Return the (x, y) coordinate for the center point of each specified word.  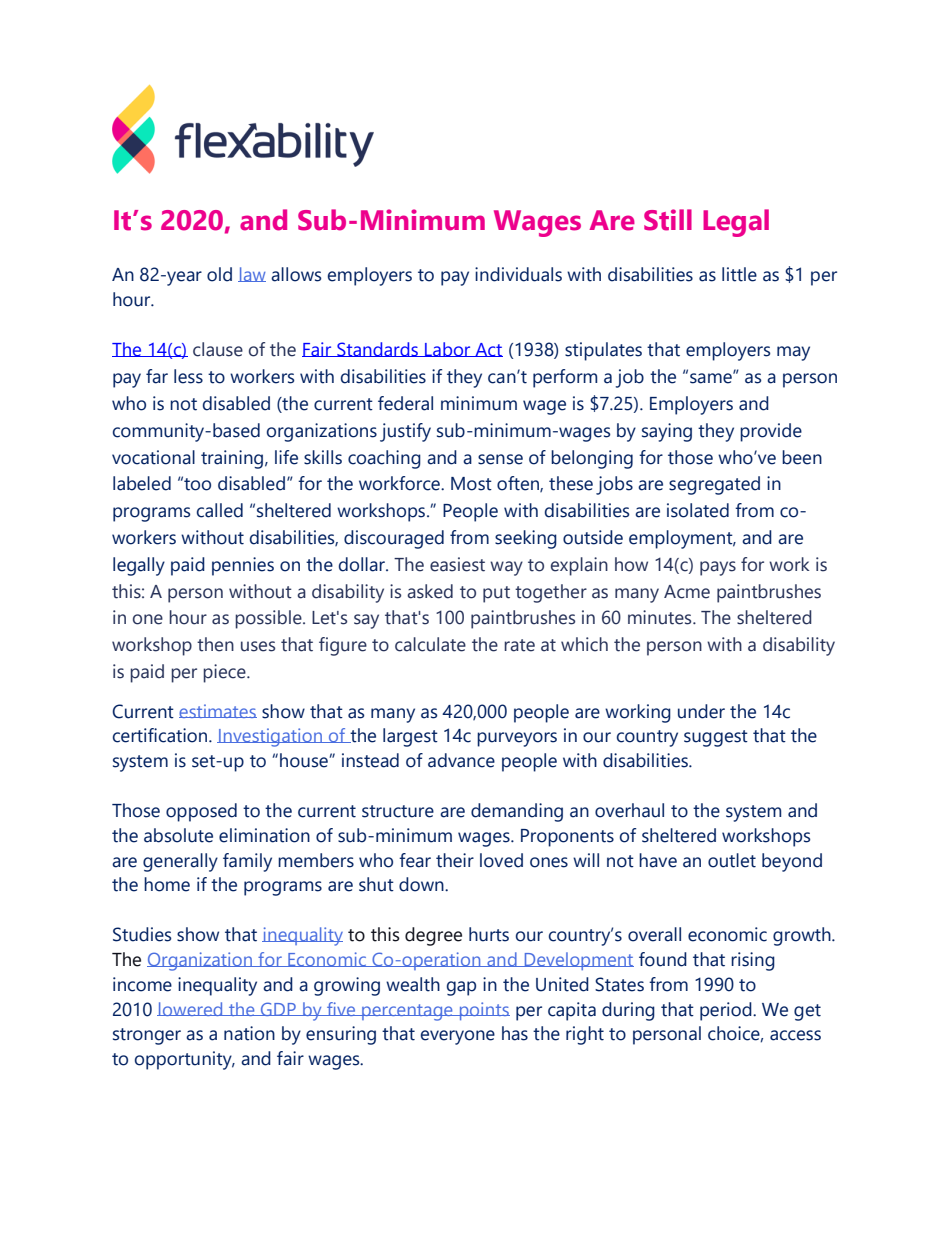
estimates (218, 711)
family (247, 862)
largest (410, 737)
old (219, 274)
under (701, 711)
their (455, 860)
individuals (518, 274)
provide (771, 432)
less (188, 376)
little (739, 274)
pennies (243, 566)
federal (405, 403)
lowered (191, 1009)
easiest (457, 564)
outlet (732, 860)
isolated (698, 510)
